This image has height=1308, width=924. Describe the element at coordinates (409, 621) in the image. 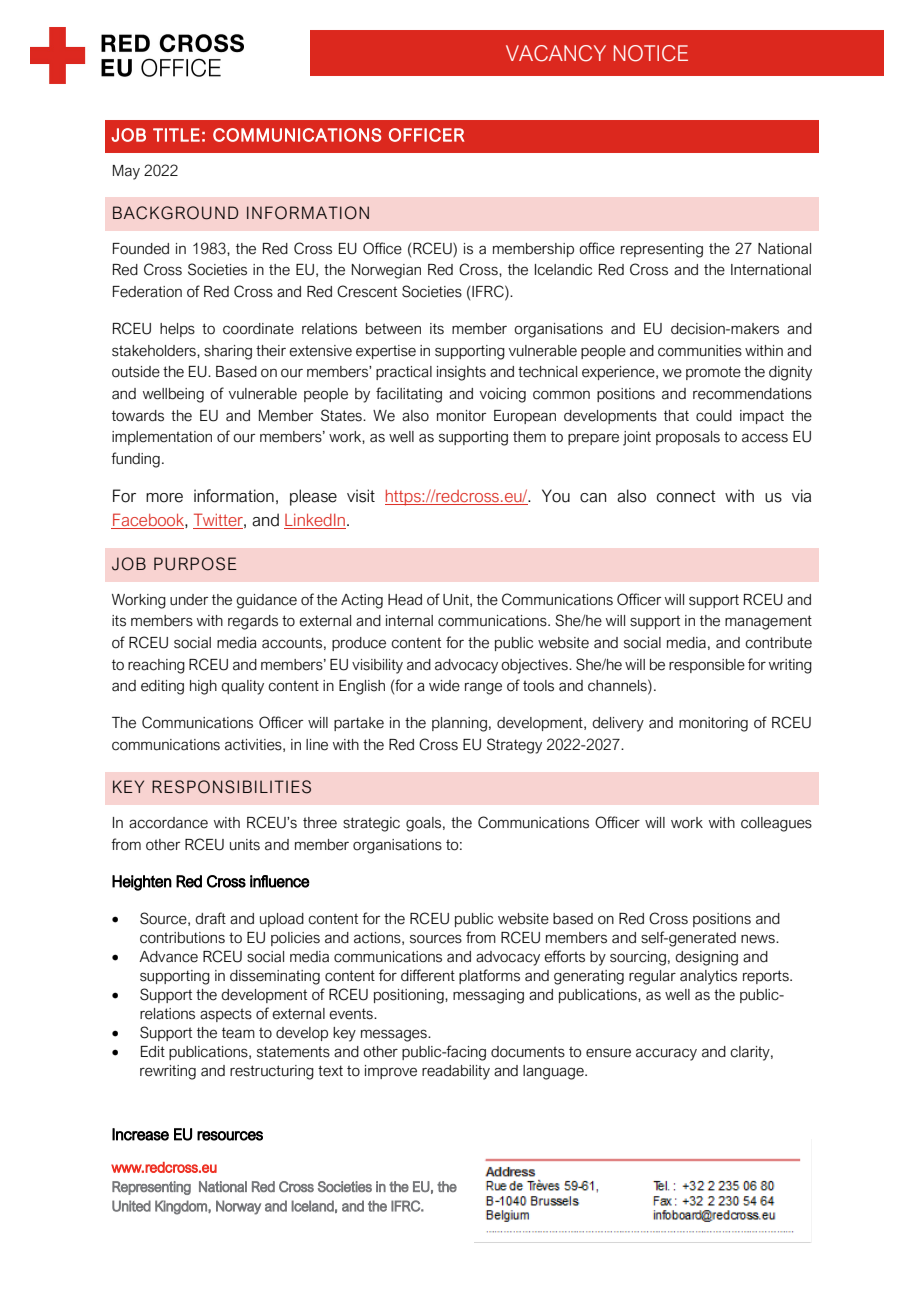

I see `internal` at that location.
